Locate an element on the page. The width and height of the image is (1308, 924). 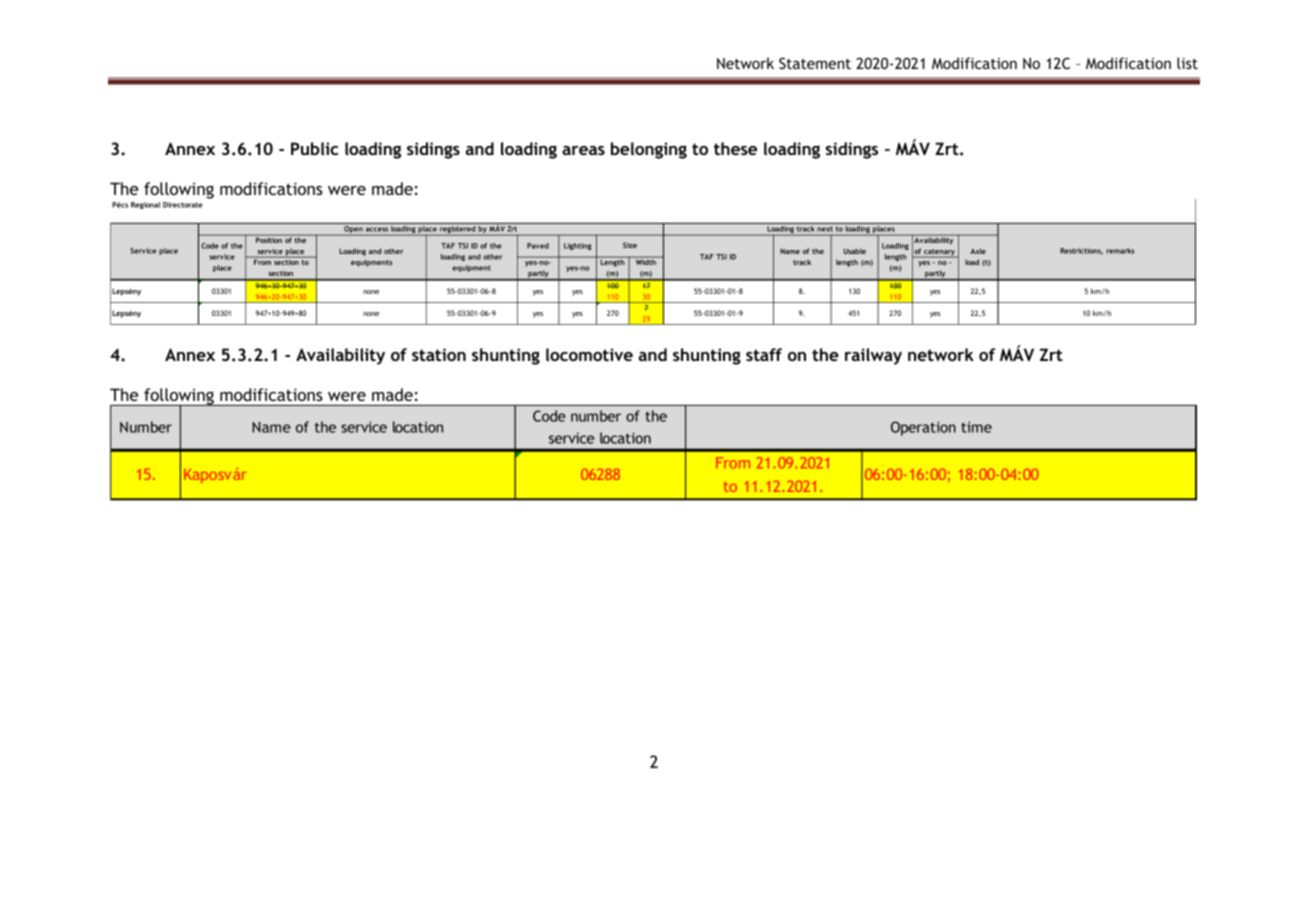
remarks is located at coordinates (1120, 251).
